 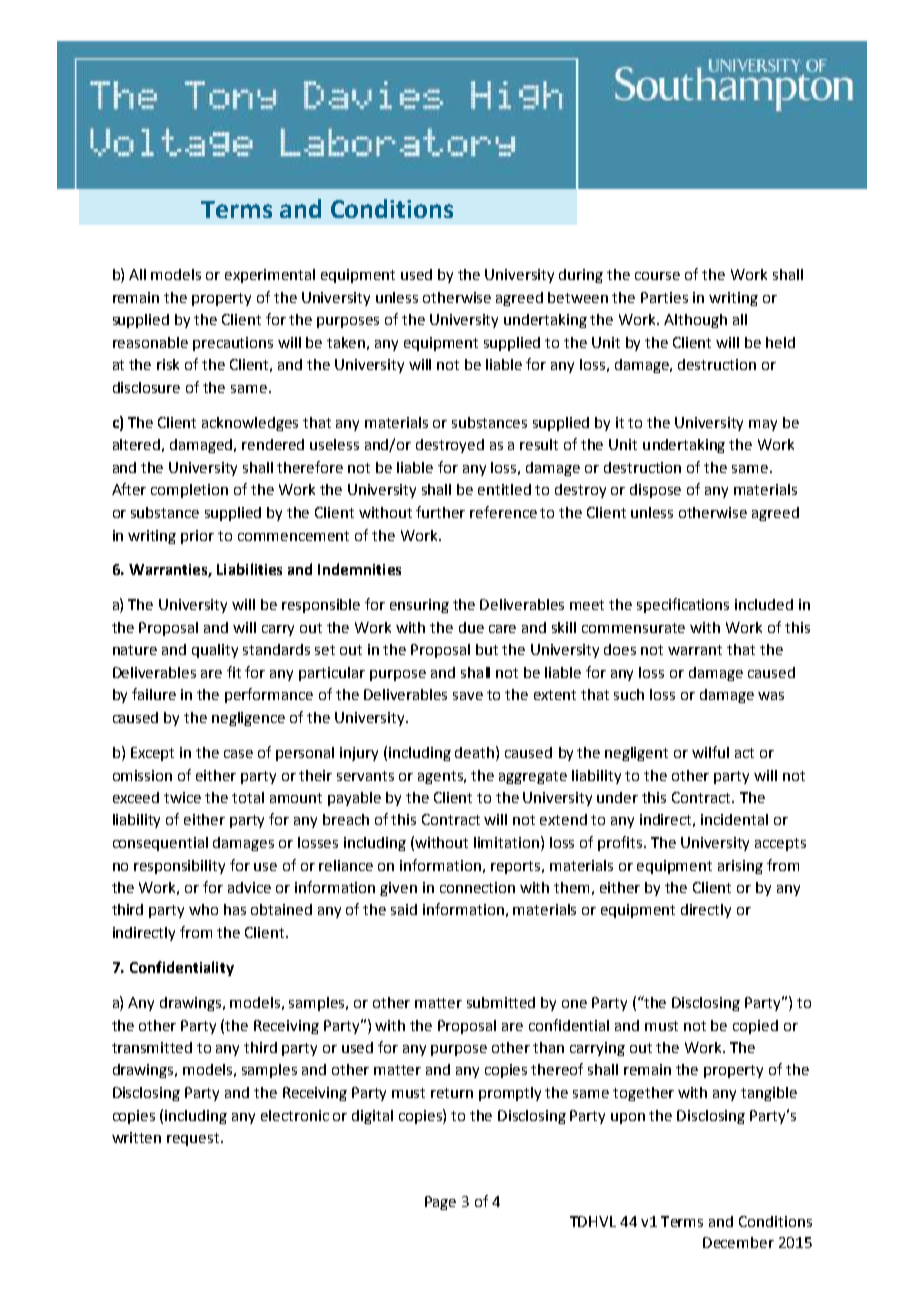 What do you see at coordinates (738, 1242) in the image?
I see `December` at bounding box center [738, 1242].
